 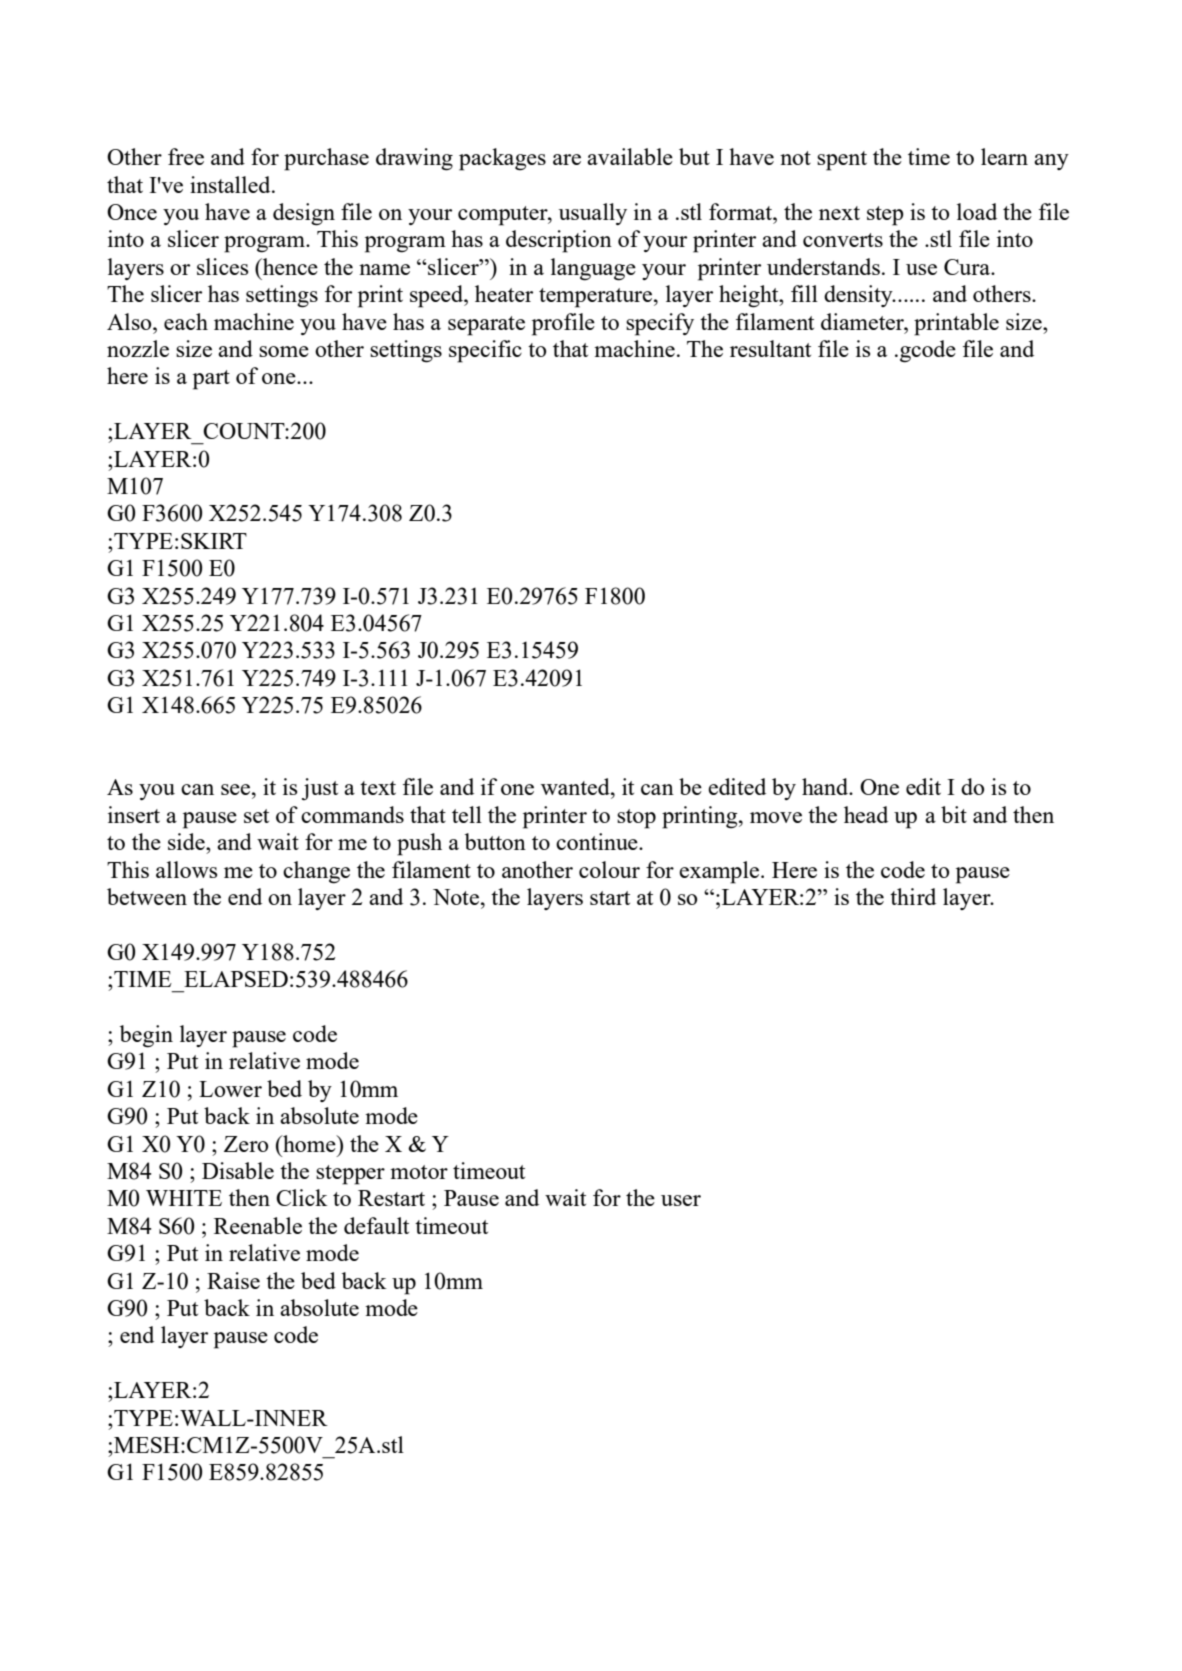 What do you see at coordinates (593, 214) in the image?
I see `usually` at bounding box center [593, 214].
